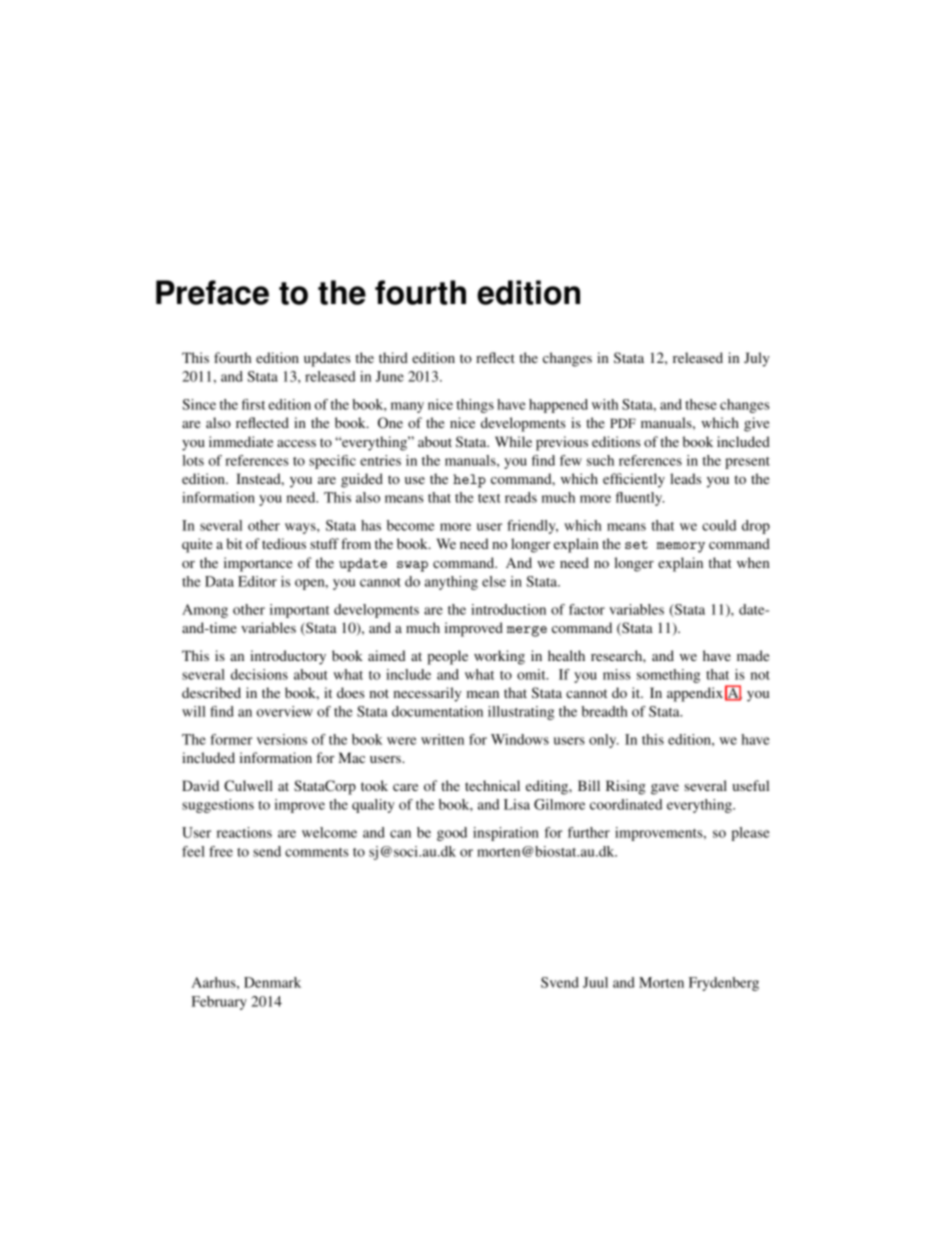 The image size is (952, 1233). I want to click on introductory, so click(288, 657).
